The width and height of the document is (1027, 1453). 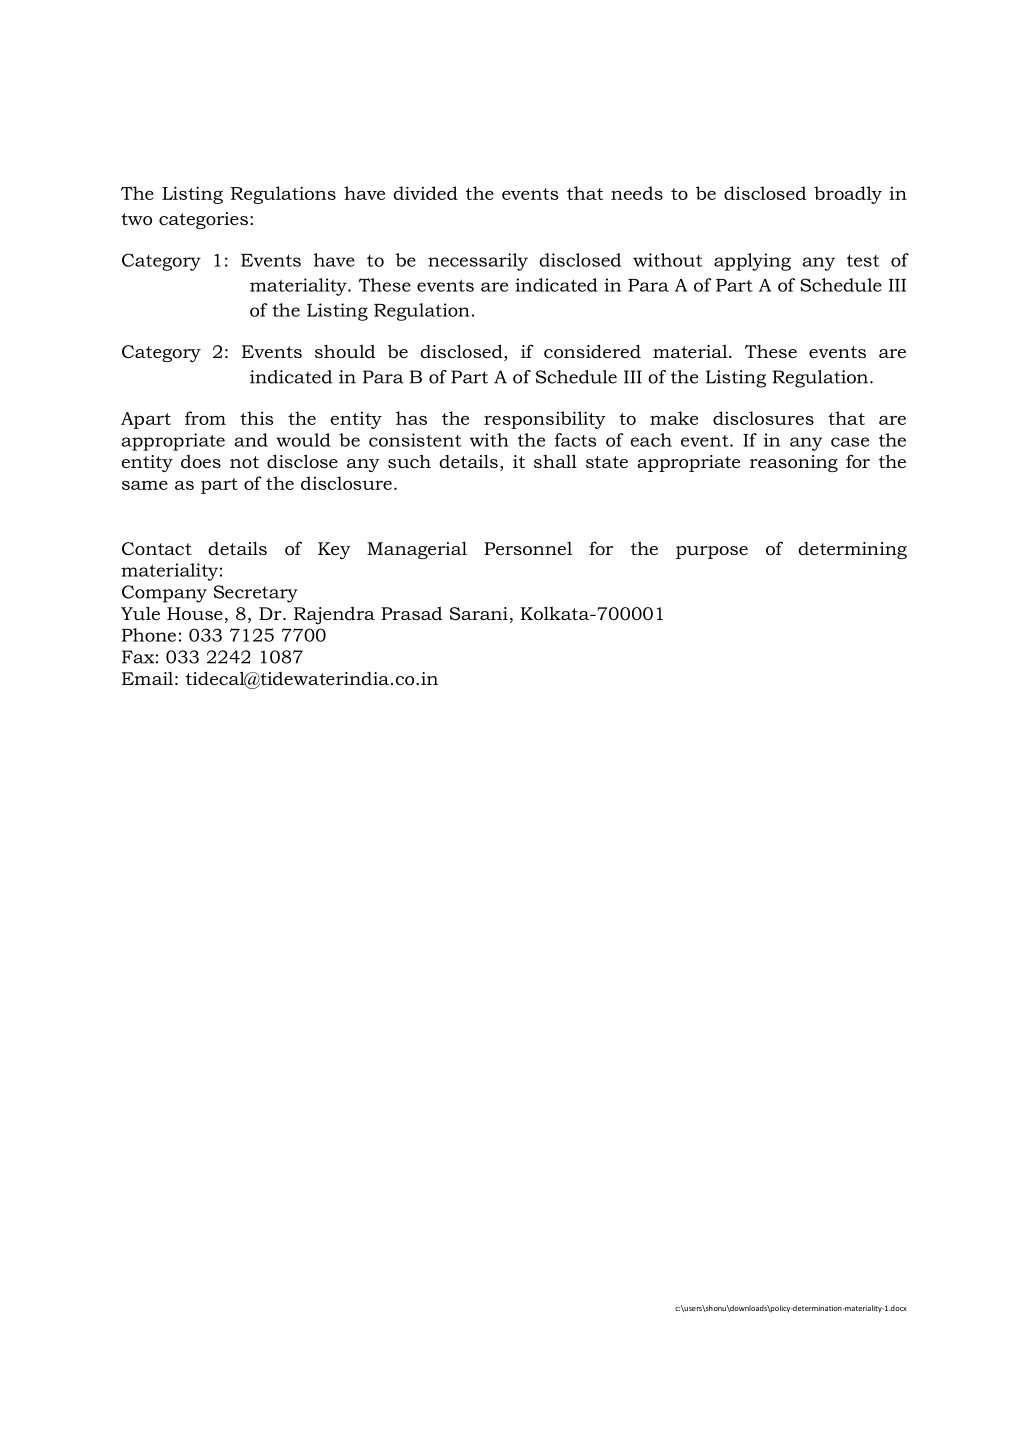 I want to click on broadly, so click(x=848, y=195).
